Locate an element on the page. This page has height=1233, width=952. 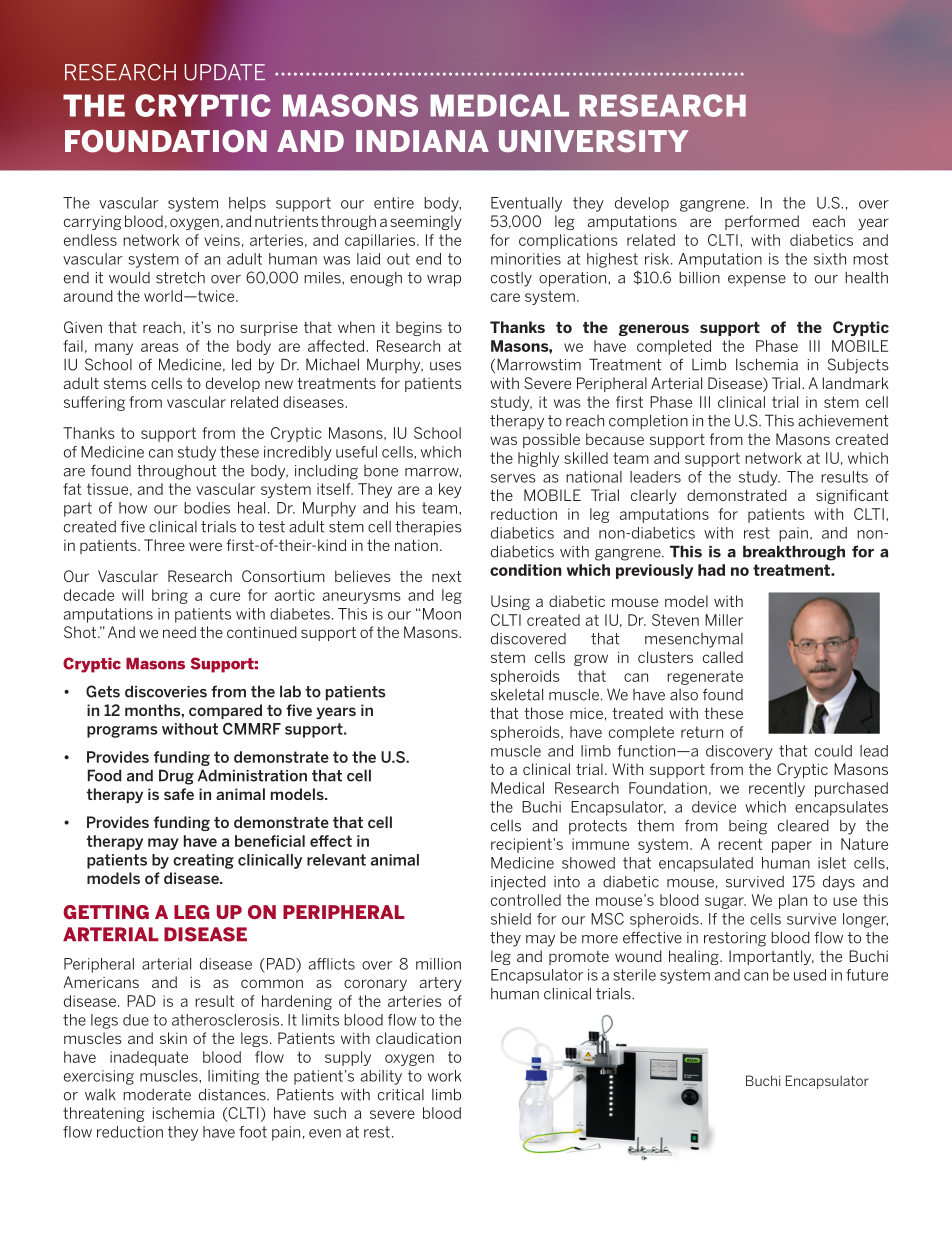
used is located at coordinates (810, 975).
